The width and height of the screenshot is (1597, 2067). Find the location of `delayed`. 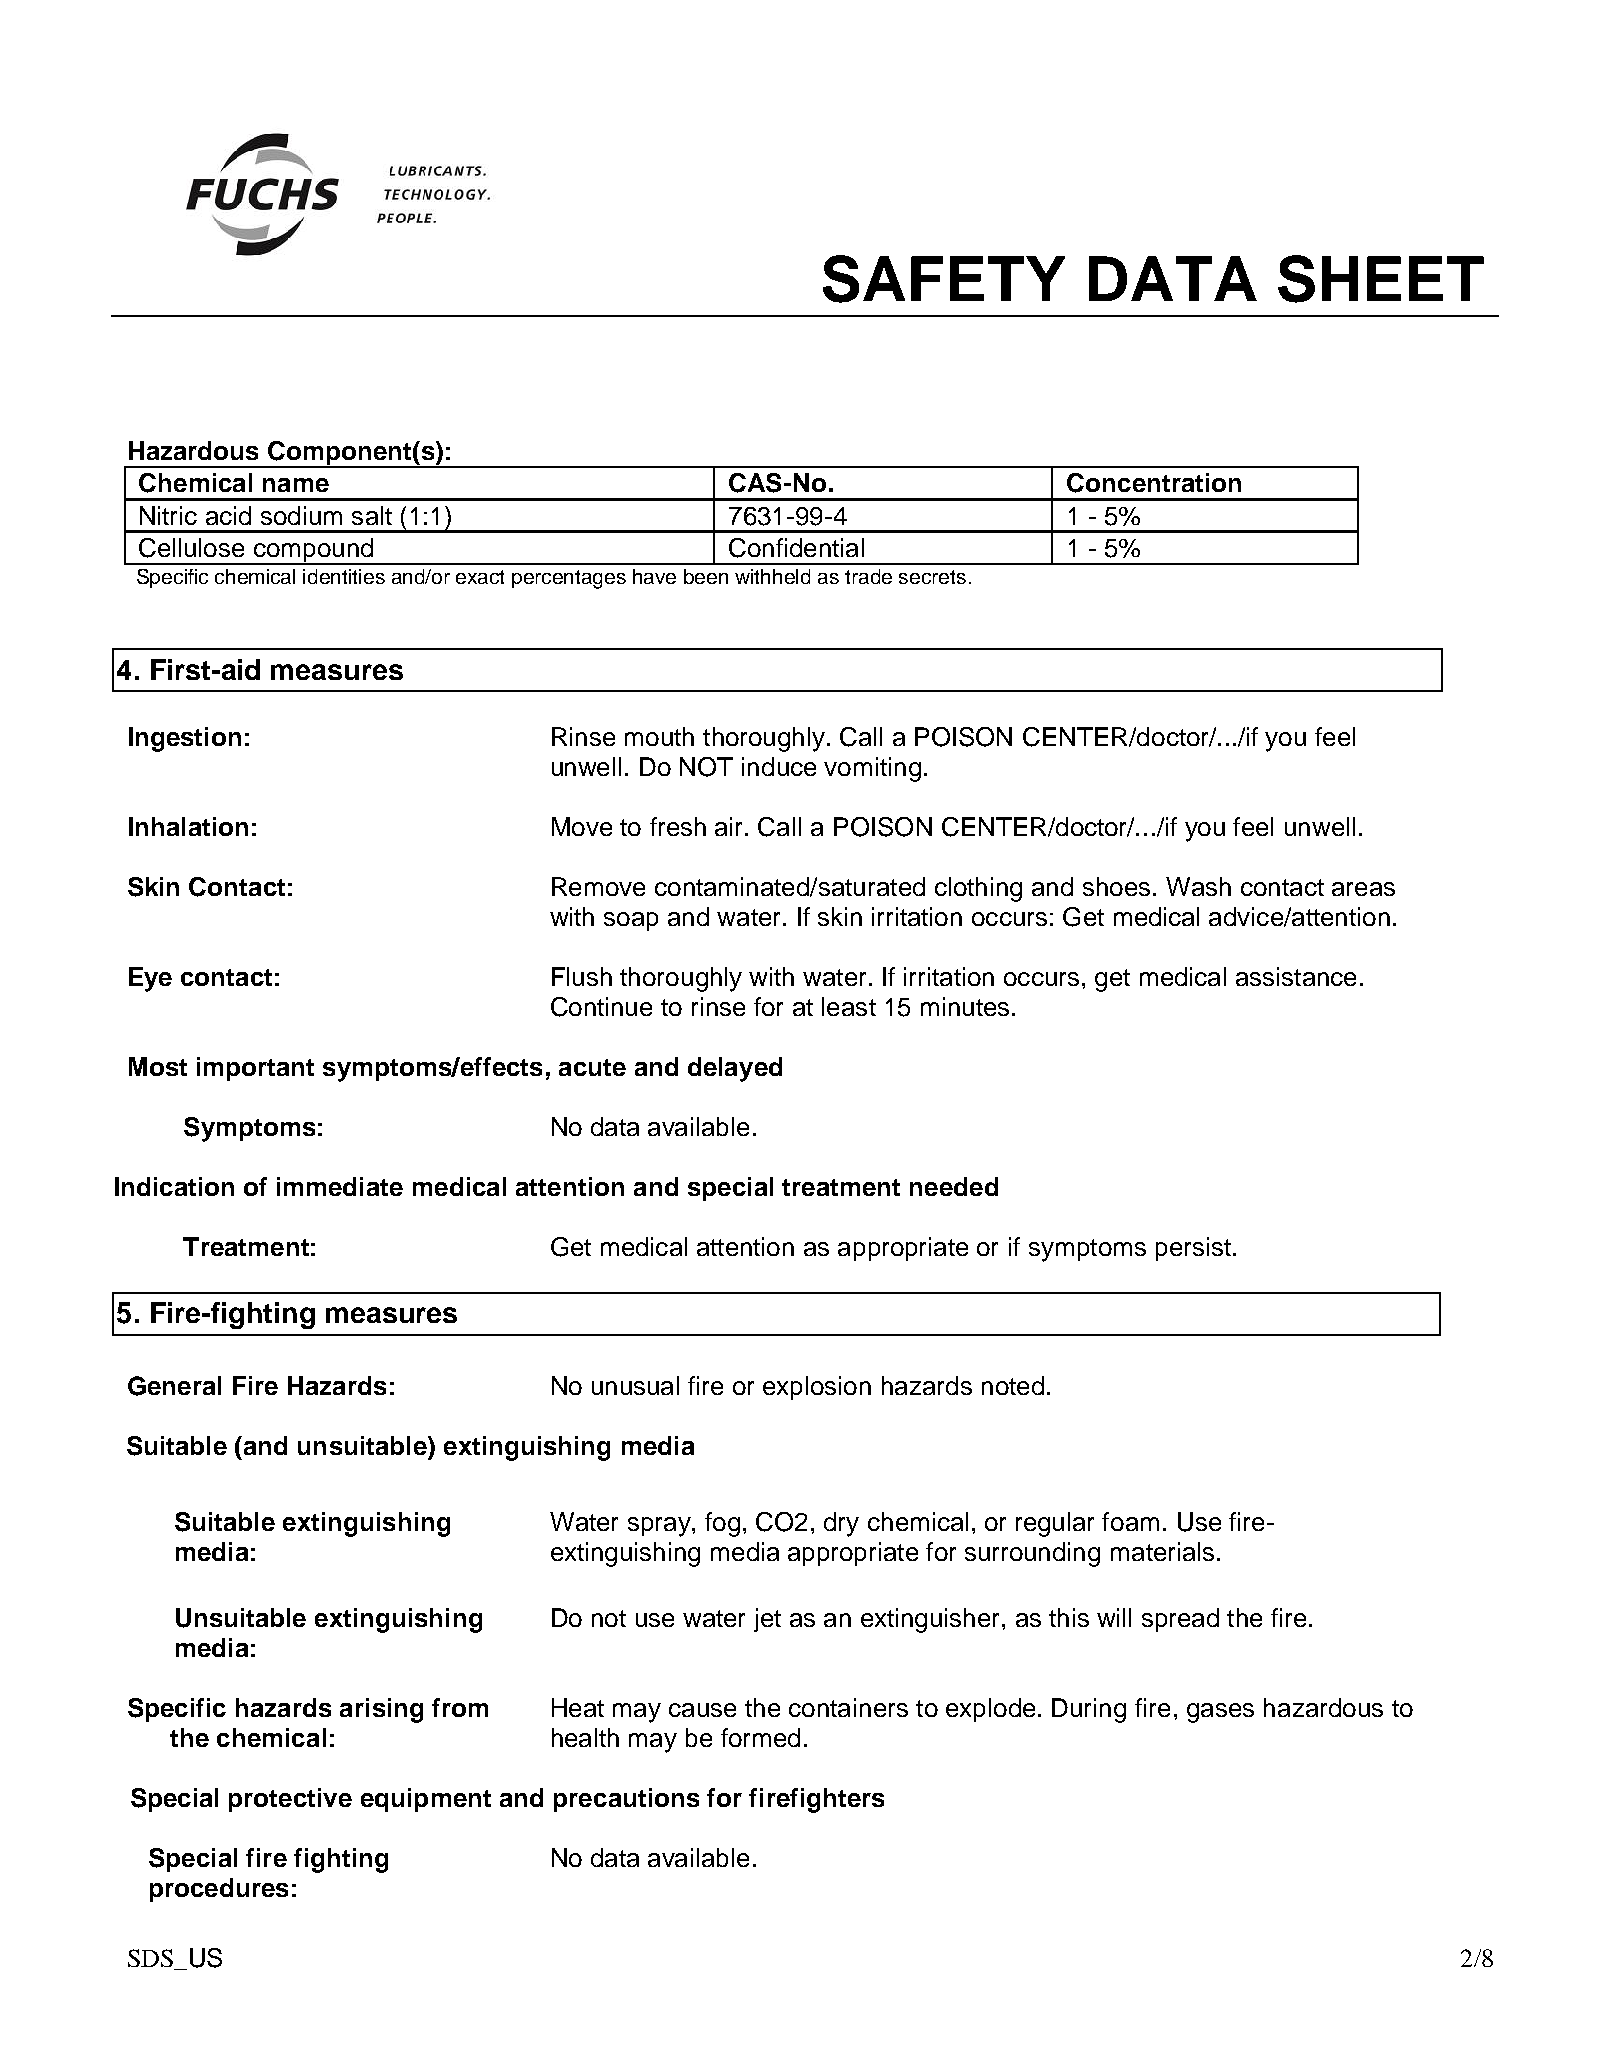

delayed is located at coordinates (735, 1069).
